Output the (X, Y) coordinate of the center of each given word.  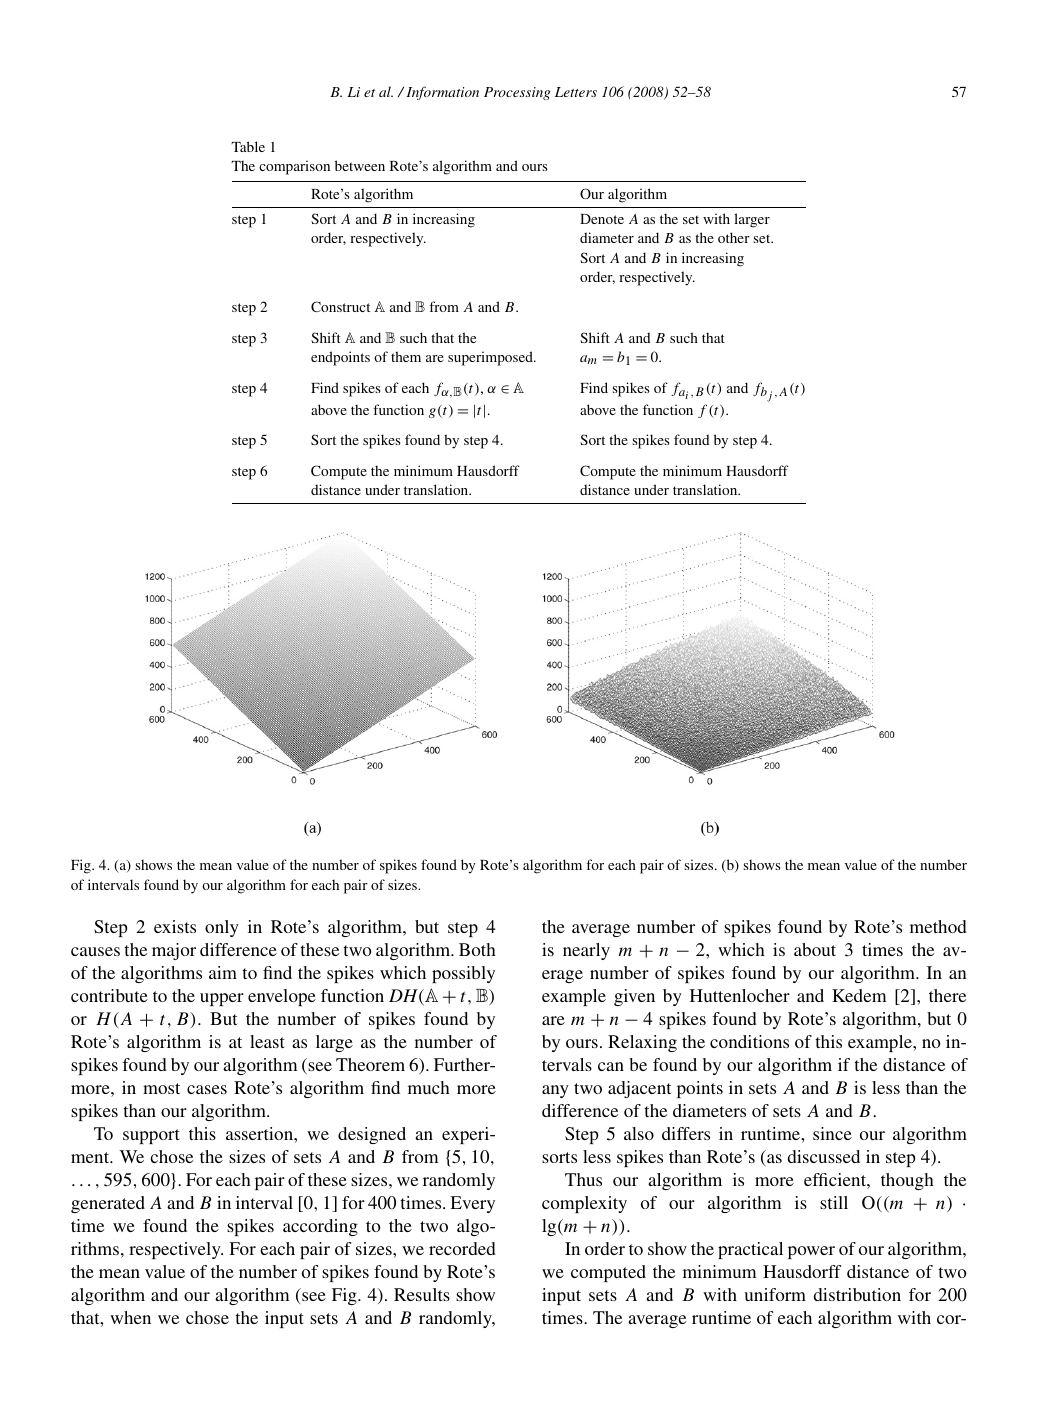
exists (175, 926)
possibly (463, 974)
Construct (340, 306)
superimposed (491, 358)
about (815, 949)
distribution (857, 1294)
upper (222, 999)
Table (248, 146)
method (938, 926)
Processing (517, 93)
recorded (462, 1248)
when (130, 1317)
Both (477, 949)
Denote (602, 219)
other (734, 237)
